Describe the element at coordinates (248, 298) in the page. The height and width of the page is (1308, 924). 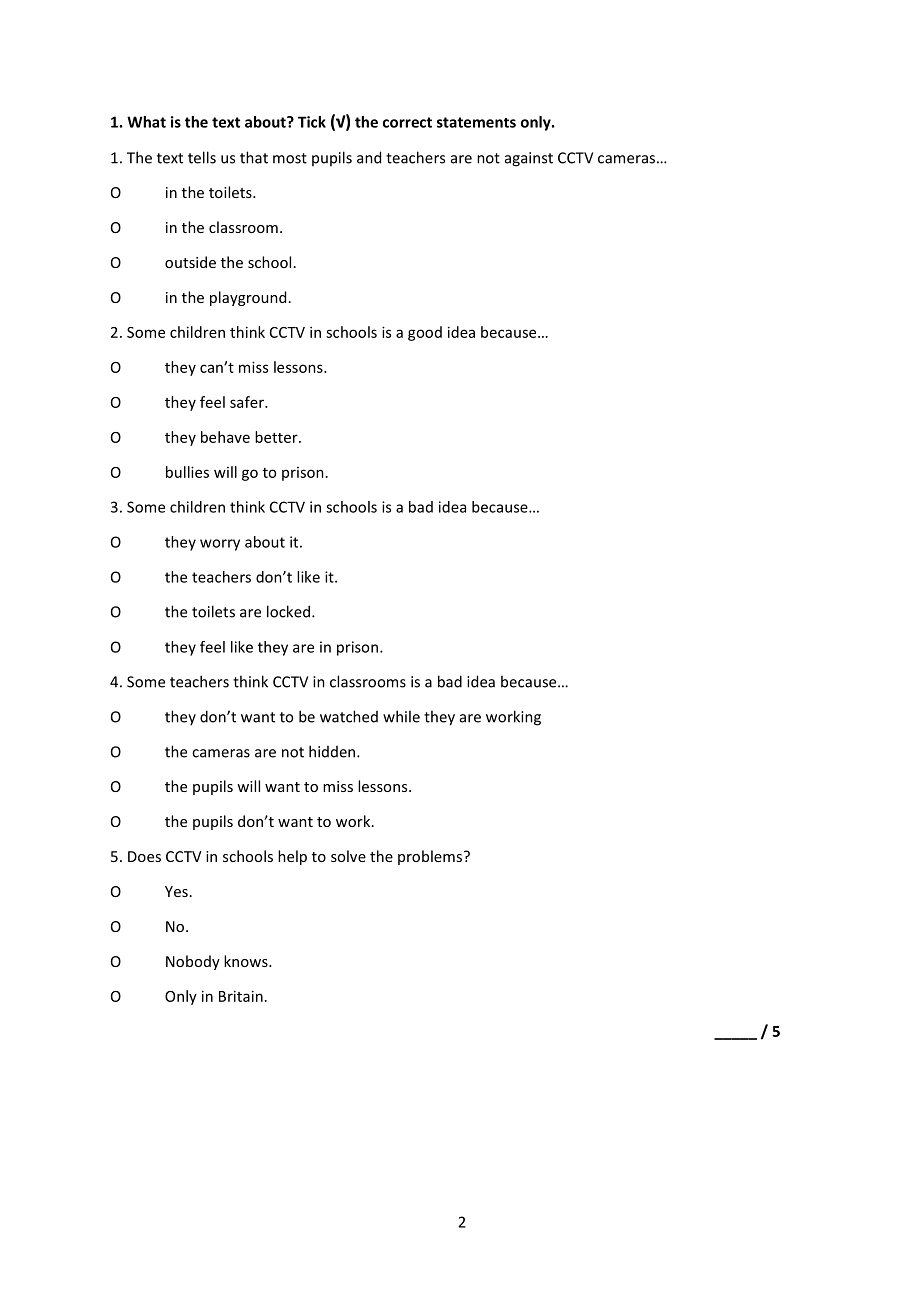
I see `playground` at that location.
